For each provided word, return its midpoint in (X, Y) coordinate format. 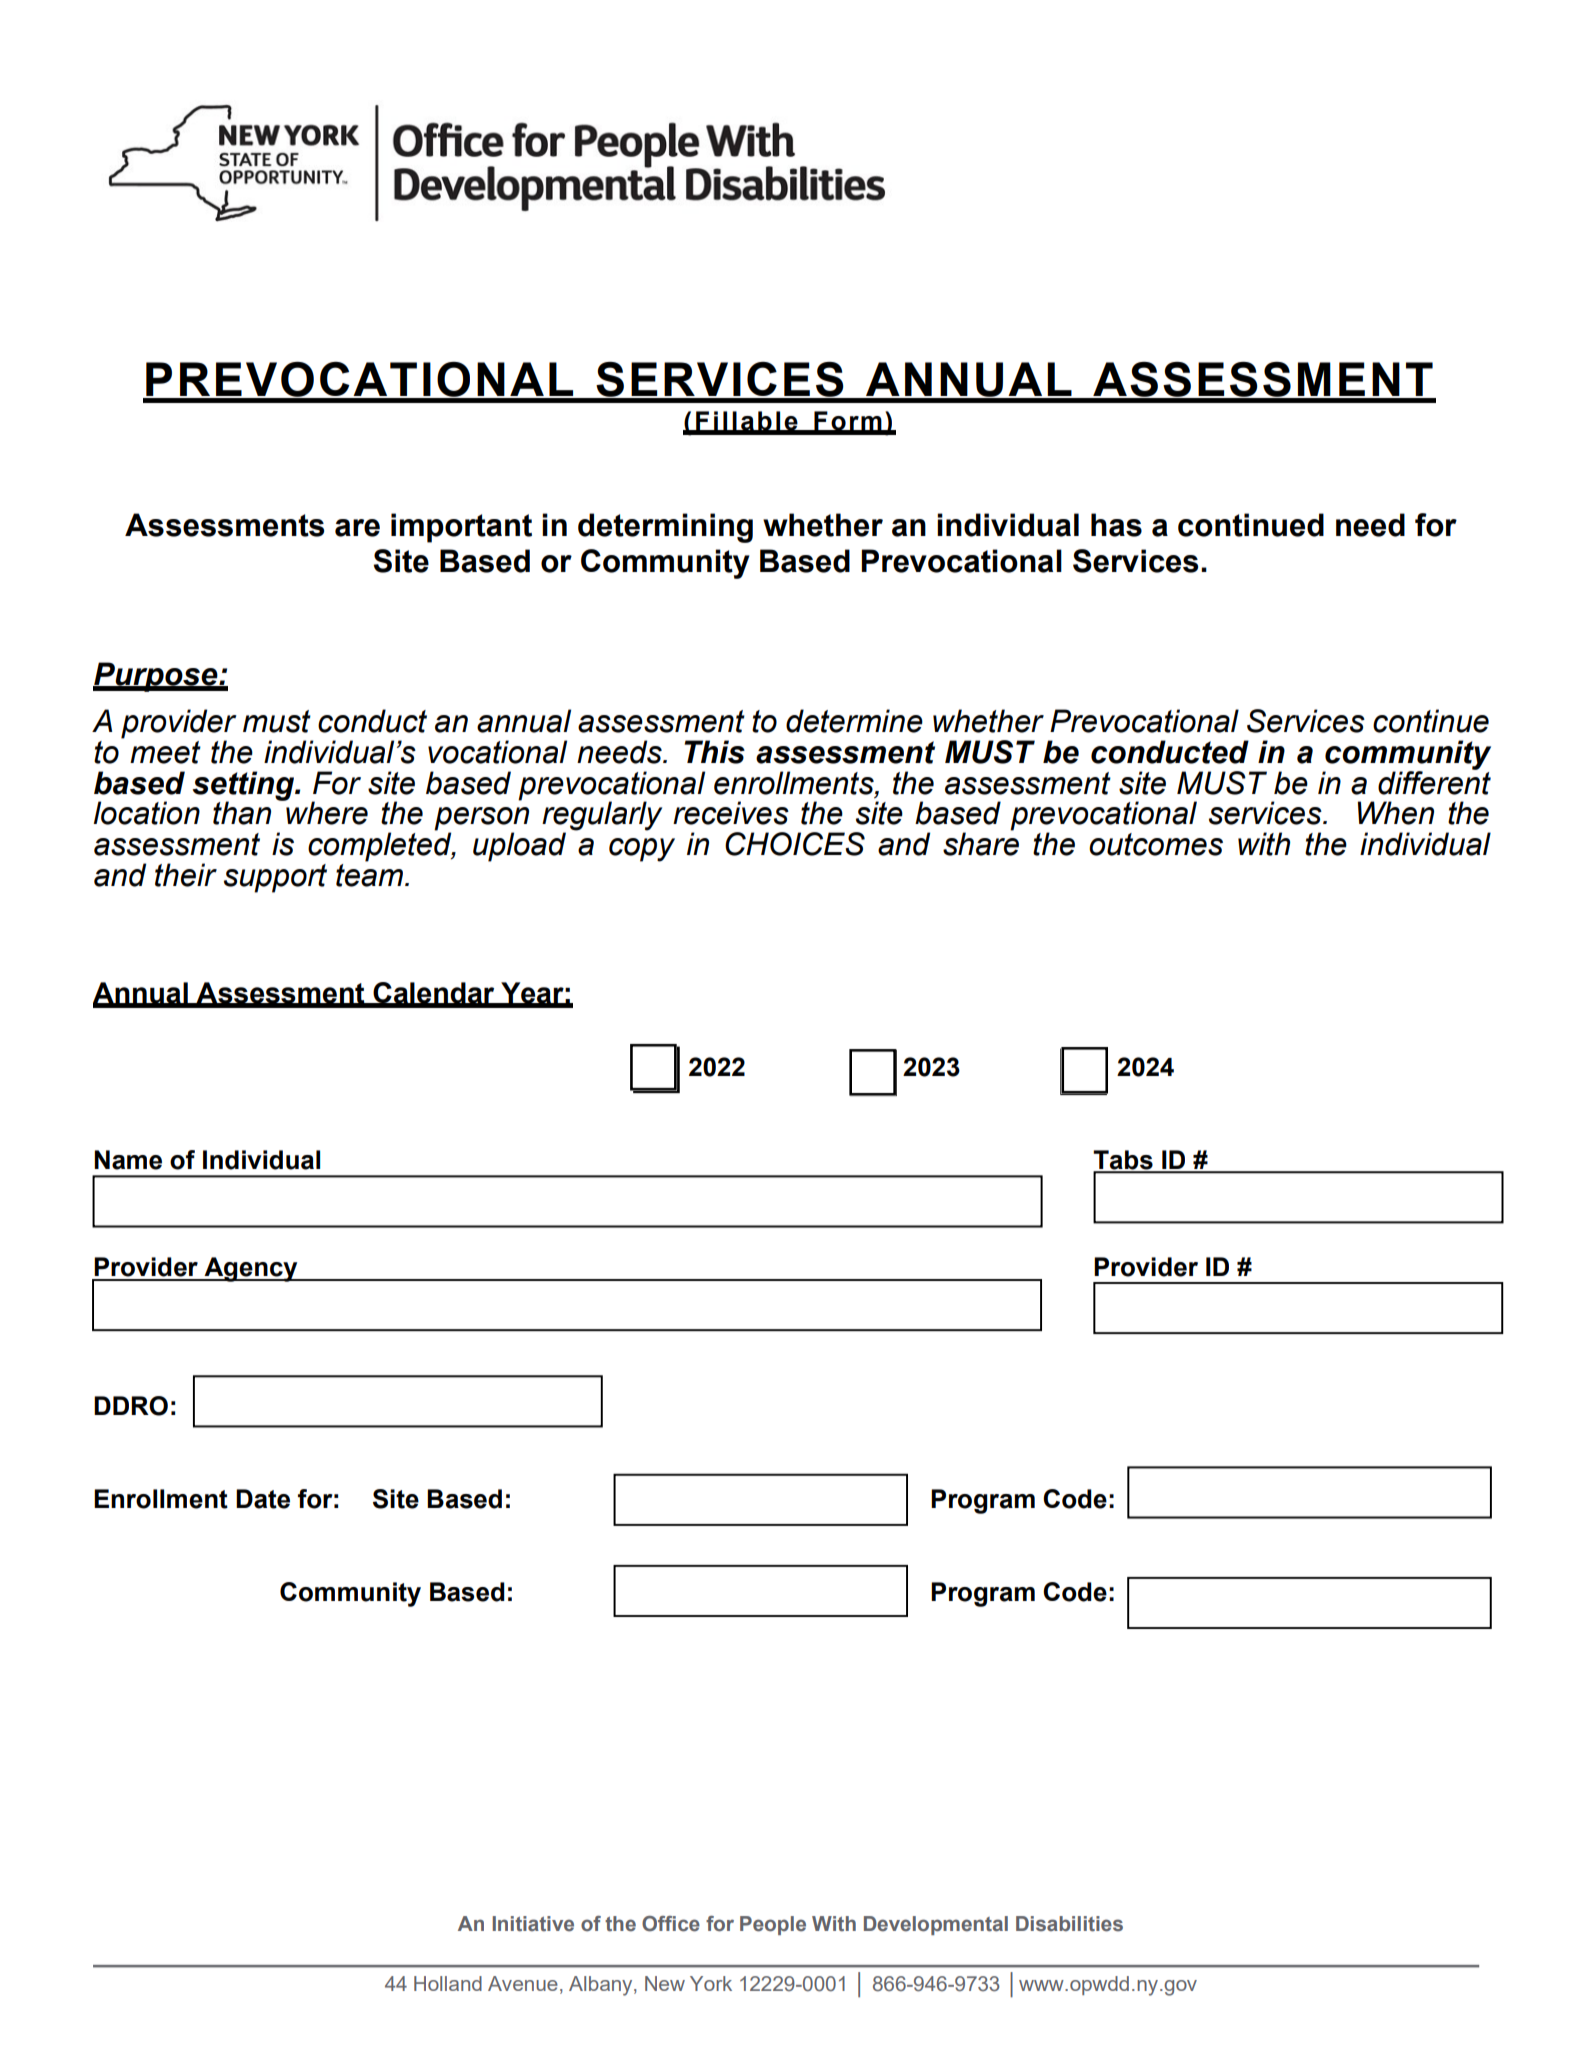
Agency (251, 1269)
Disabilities (1069, 1924)
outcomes (1156, 844)
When (1395, 813)
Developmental (936, 1925)
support (275, 878)
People (773, 1925)
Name (128, 1160)
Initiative (533, 1924)
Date (263, 1499)
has (1116, 525)
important (461, 528)
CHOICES (795, 844)
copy (642, 850)
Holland (448, 1983)
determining (665, 528)
